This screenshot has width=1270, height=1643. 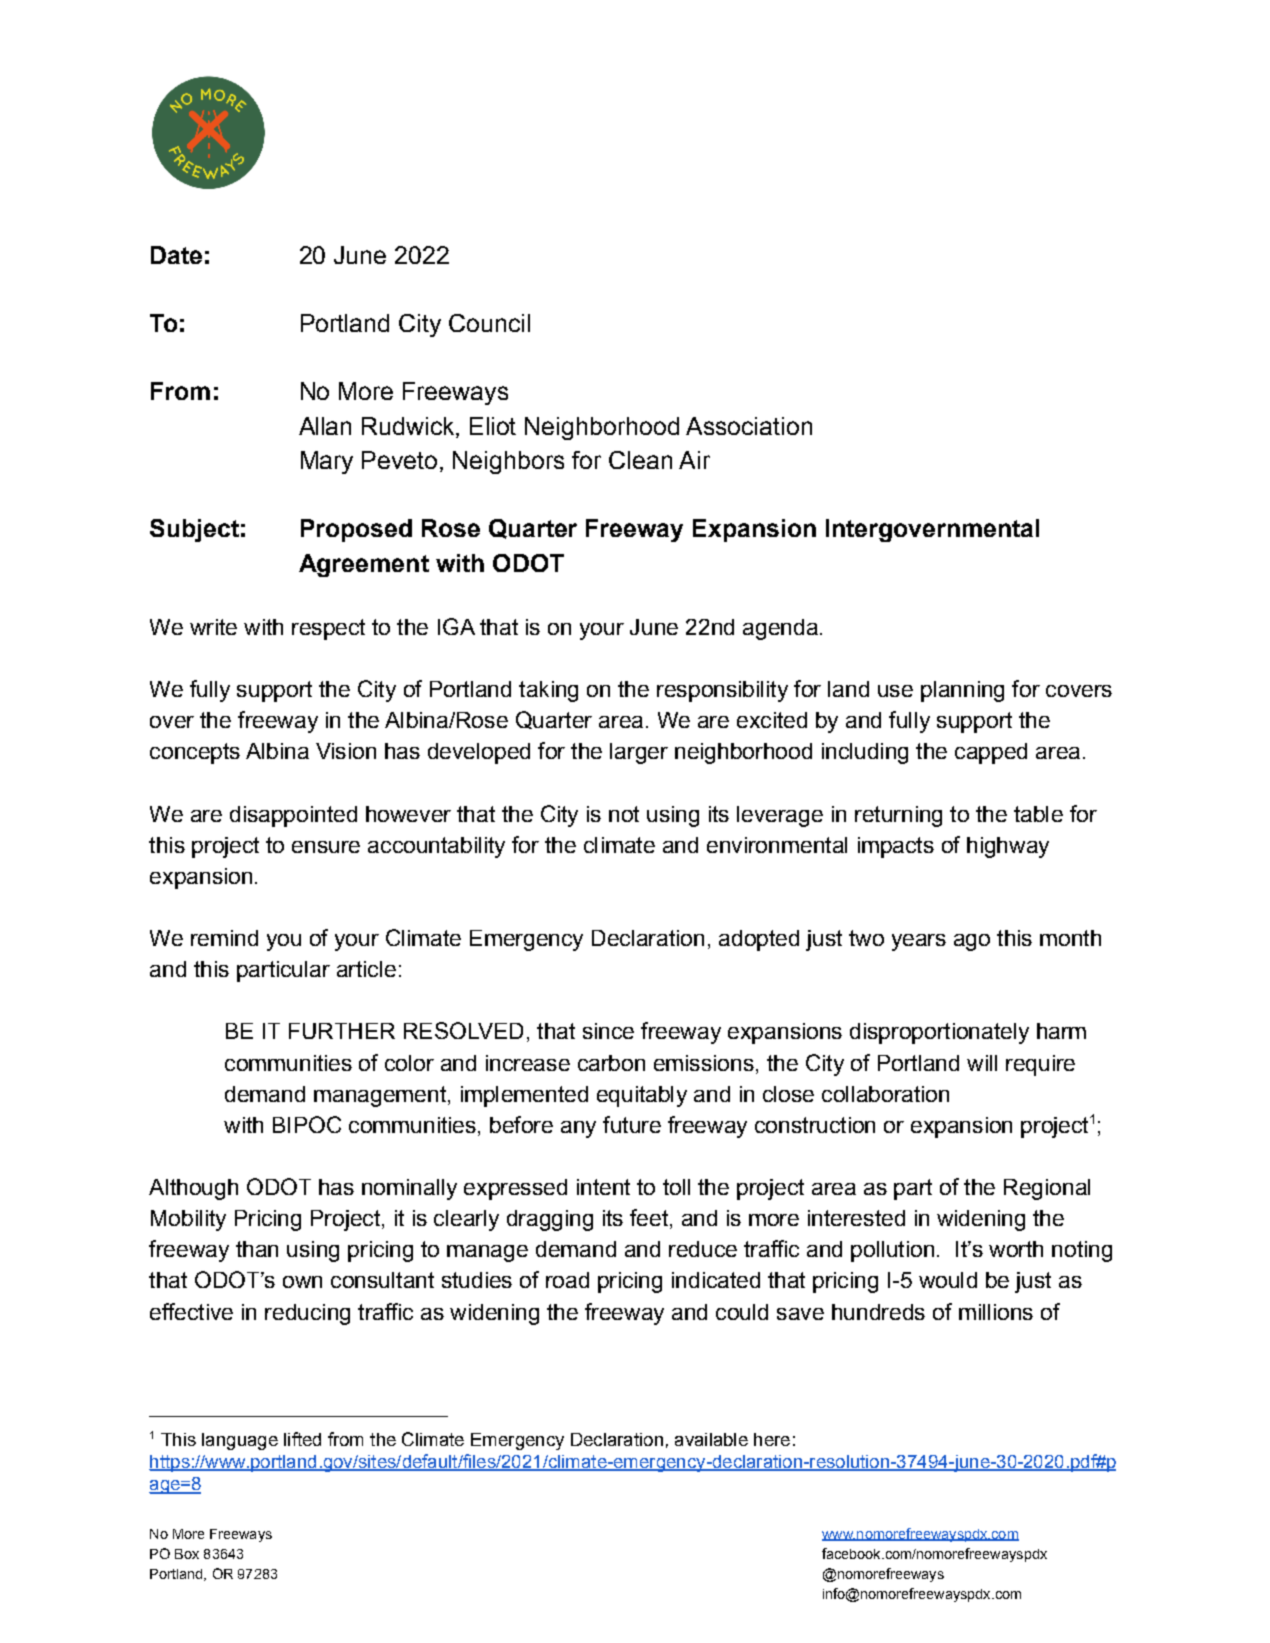 What do you see at coordinates (302, 1439) in the screenshot?
I see `lifted` at bounding box center [302, 1439].
